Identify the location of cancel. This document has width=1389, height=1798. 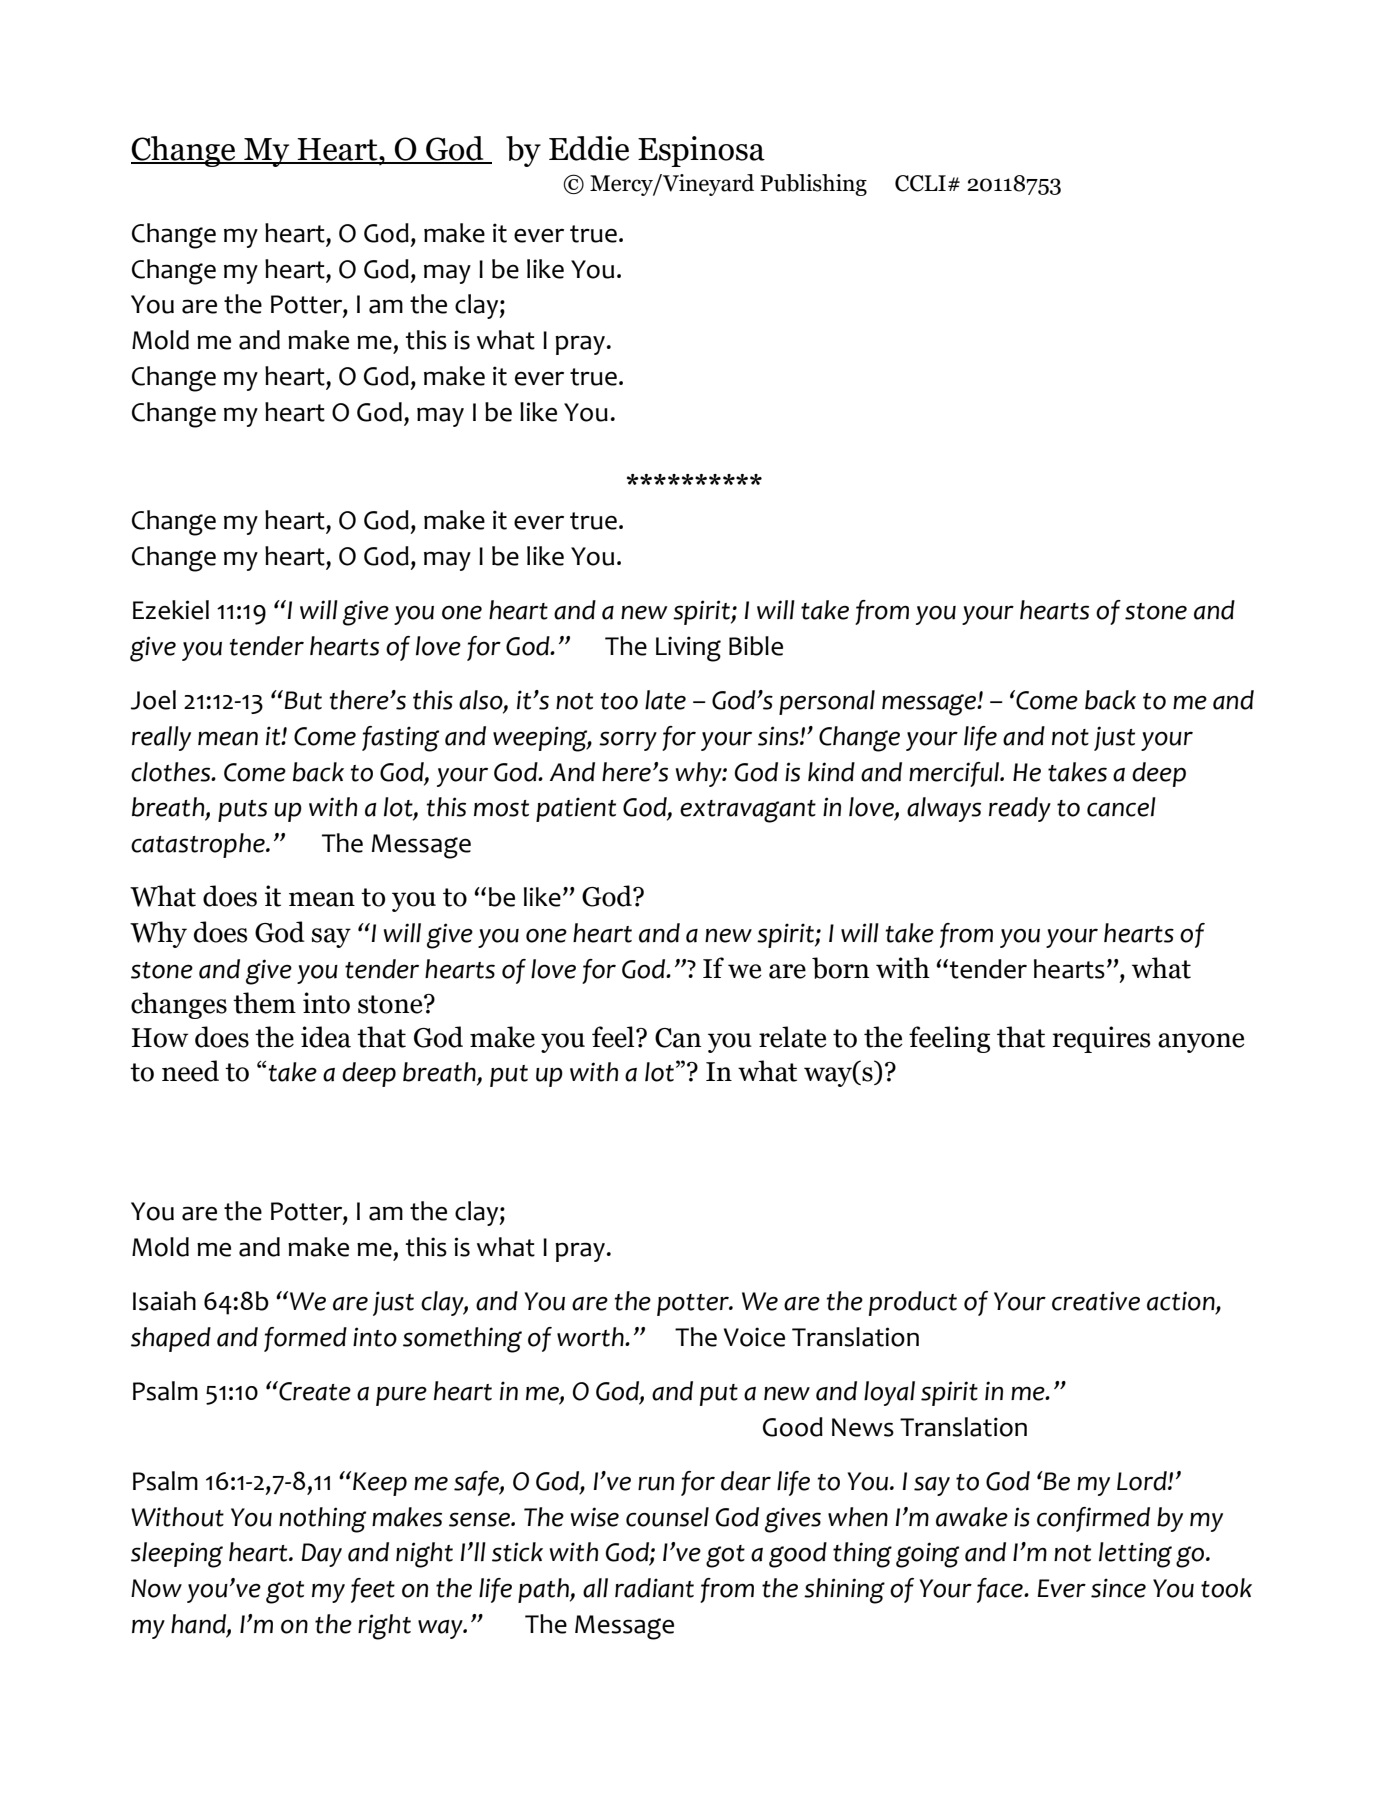
(1121, 807).
